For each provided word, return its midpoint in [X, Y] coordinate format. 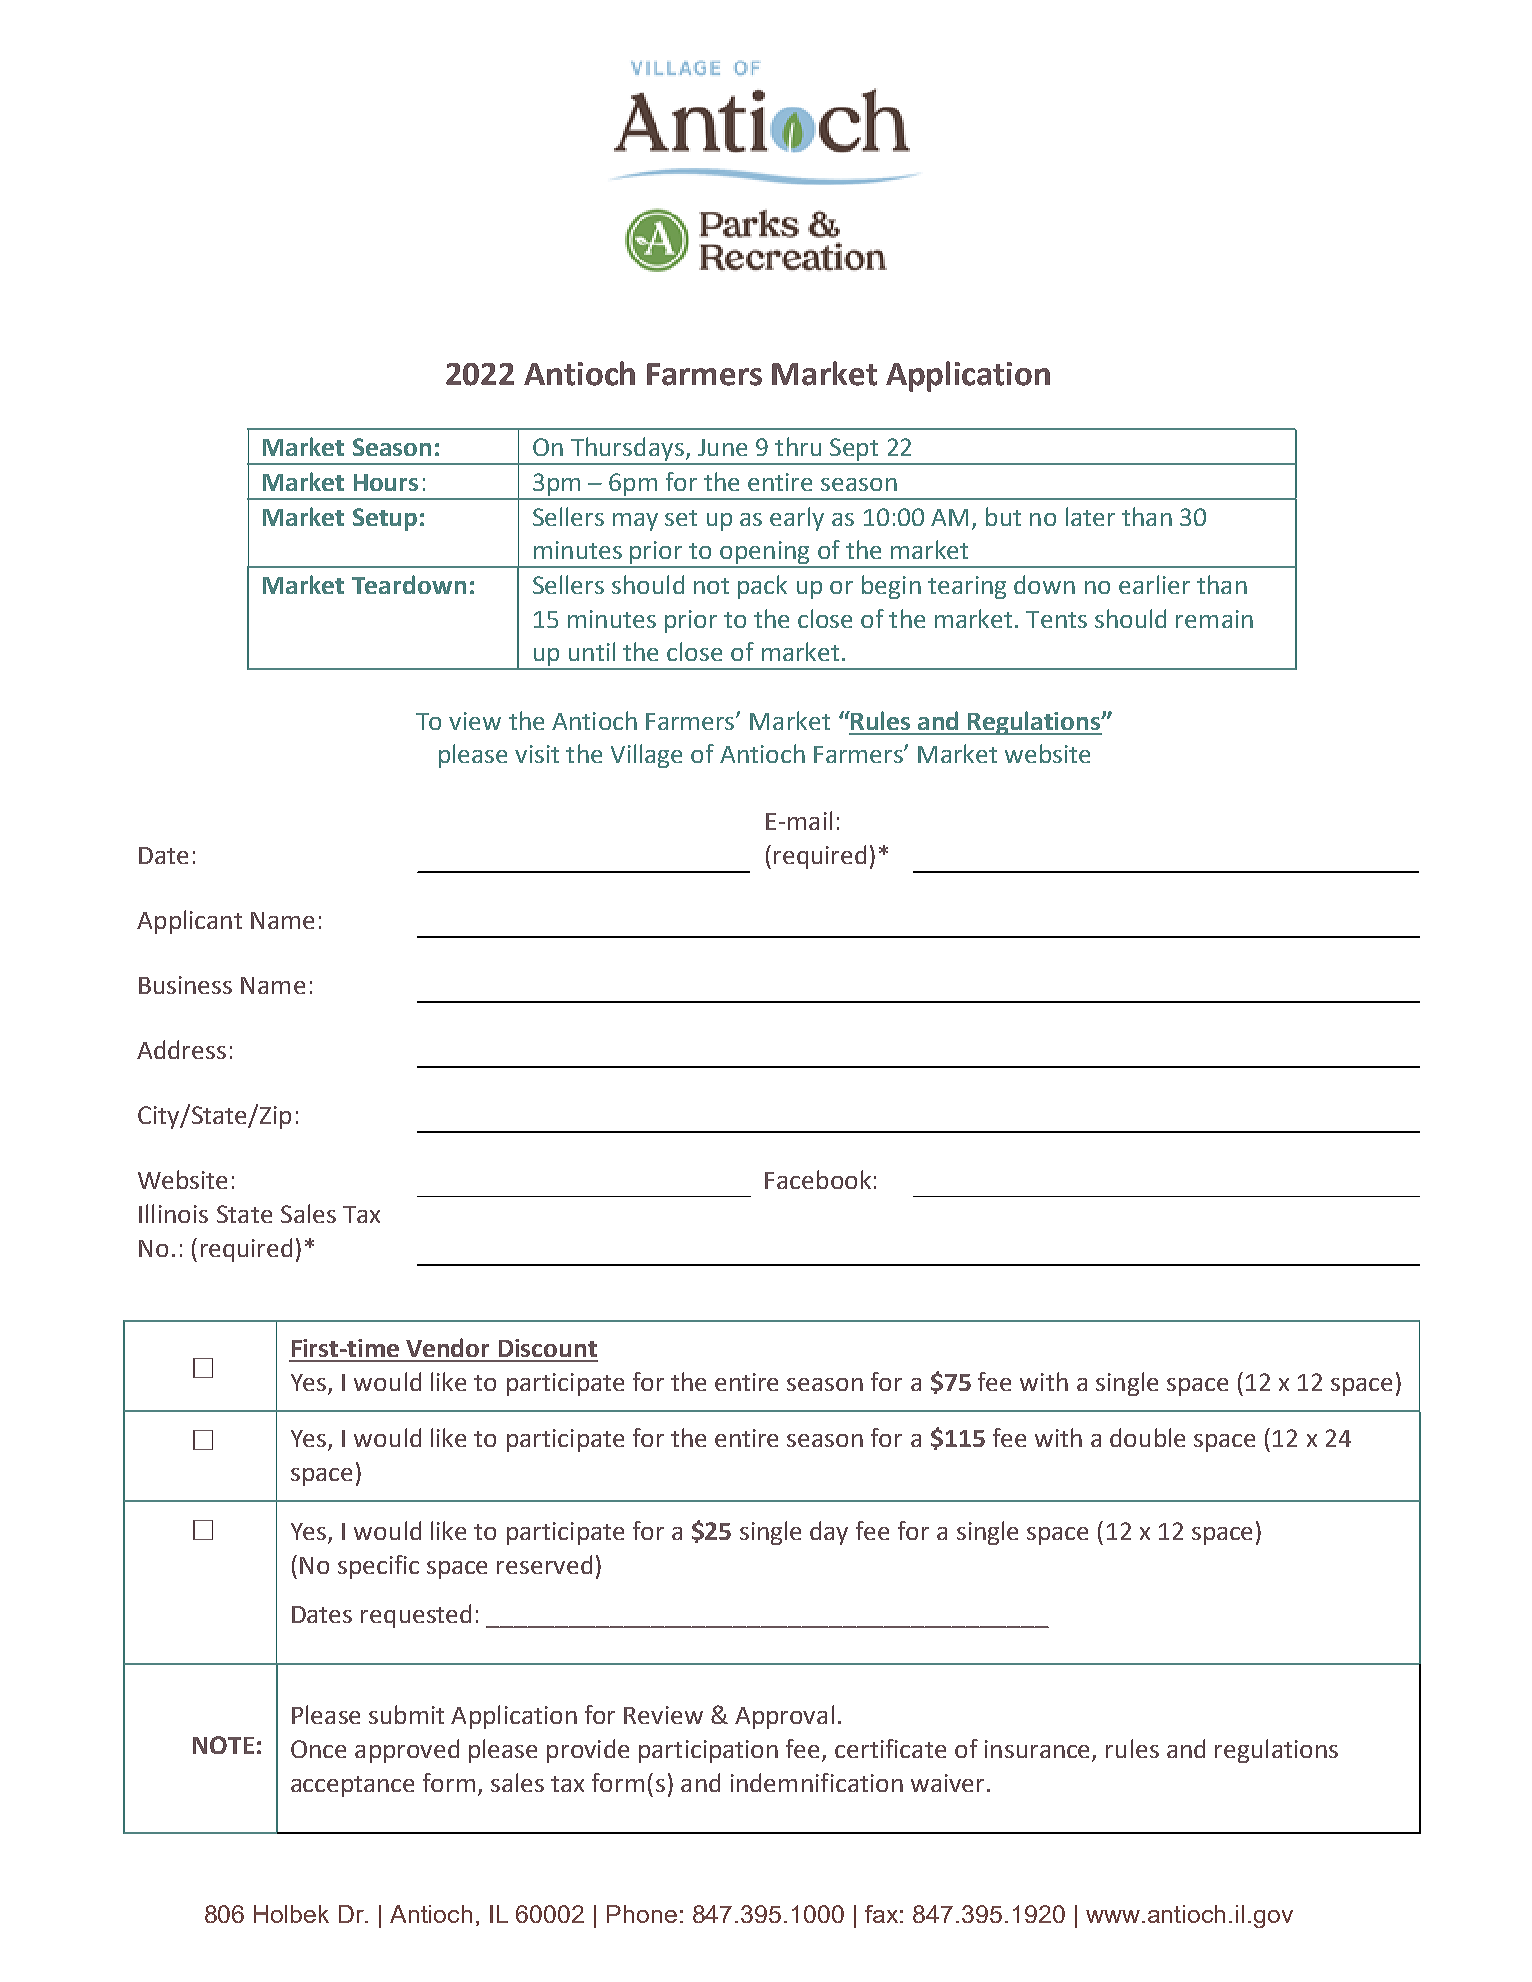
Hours [386, 482]
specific [378, 1567]
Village [646, 756]
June [722, 447]
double [1147, 1437]
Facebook [818, 1179]
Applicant [189, 922]
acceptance [352, 1786]
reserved [544, 1564]
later [1090, 516]
